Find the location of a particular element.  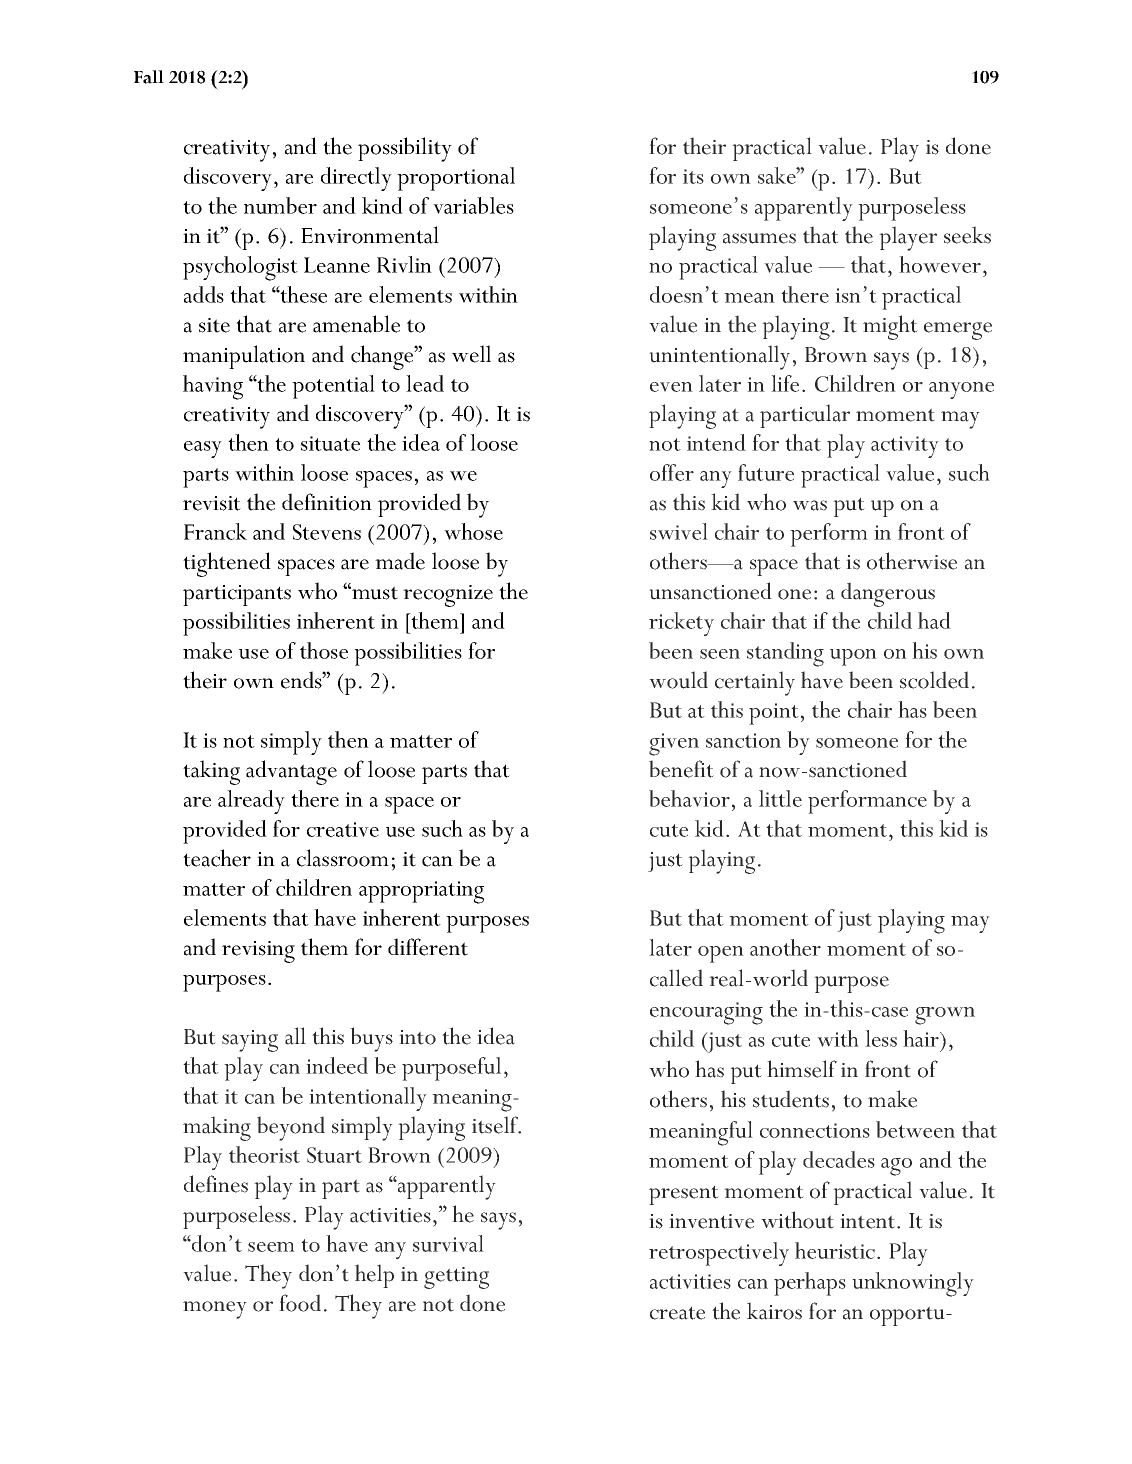

Fall is located at coordinates (149, 77).
